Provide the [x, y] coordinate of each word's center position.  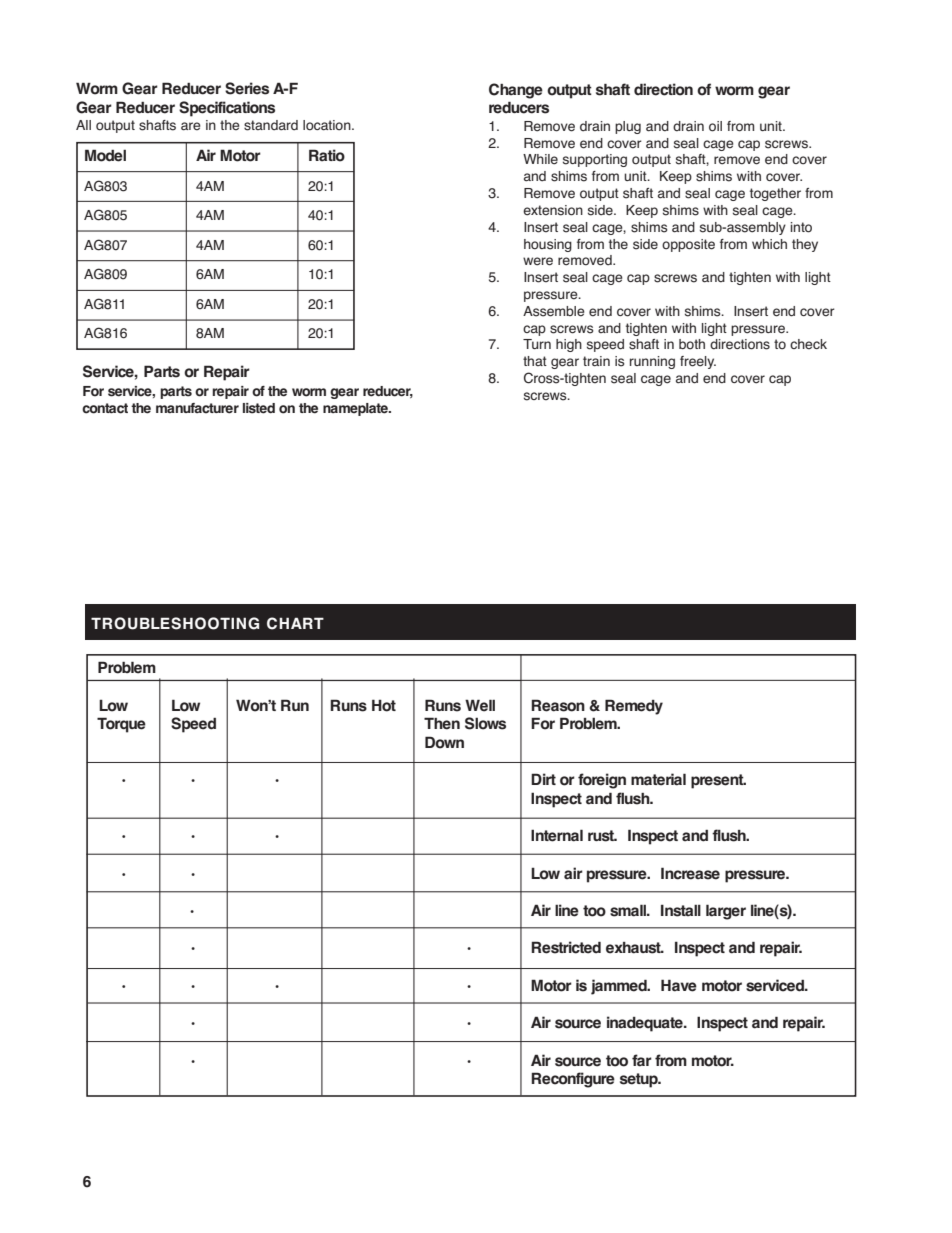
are [191, 126]
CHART [295, 623]
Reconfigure [573, 1080]
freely [698, 362]
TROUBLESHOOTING [175, 623]
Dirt [543, 779]
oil [715, 126]
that [535, 361]
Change [516, 91]
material [658, 779]
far [642, 1060]
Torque [121, 725]
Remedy [634, 707]
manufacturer [197, 408]
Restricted [566, 947]
